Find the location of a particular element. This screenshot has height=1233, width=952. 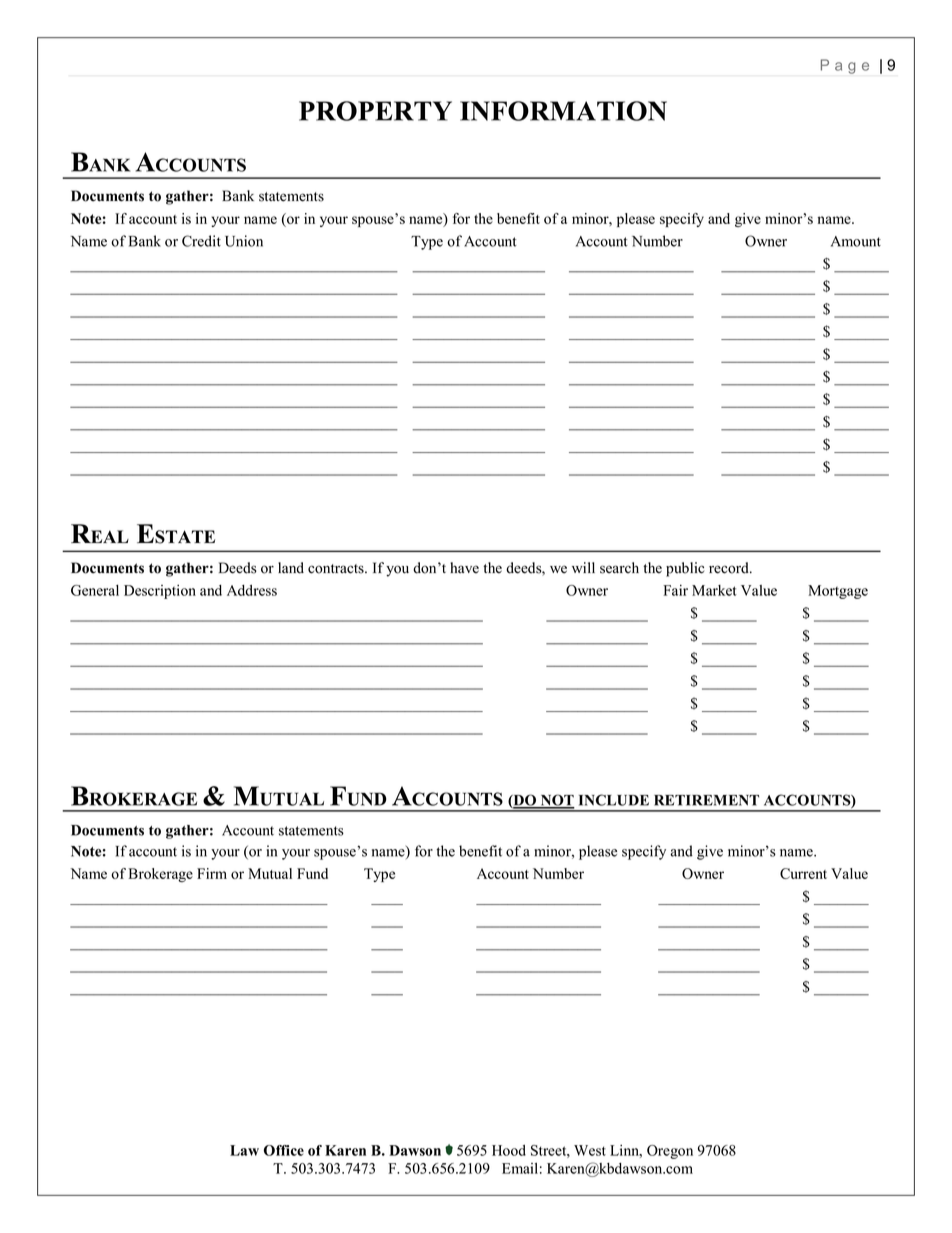

have is located at coordinates (464, 568).
